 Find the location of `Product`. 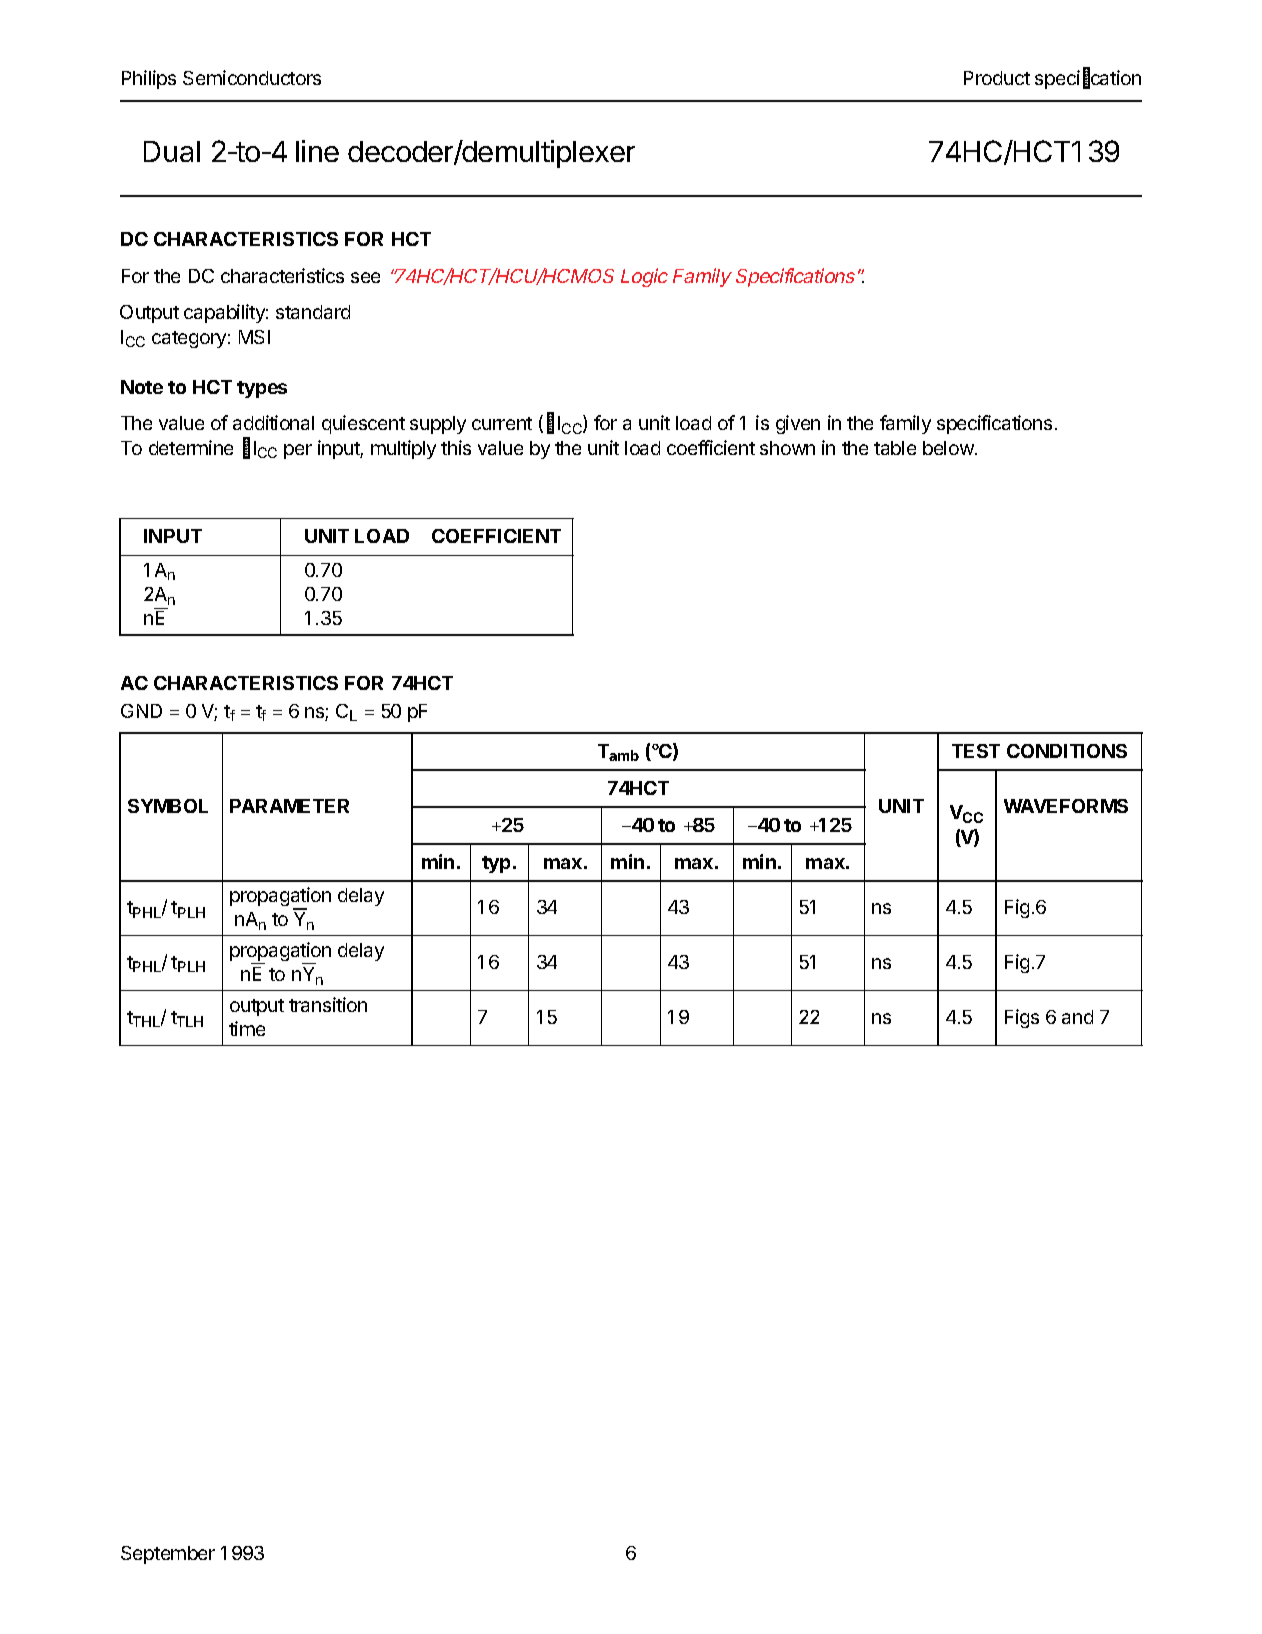

Product is located at coordinates (997, 78).
